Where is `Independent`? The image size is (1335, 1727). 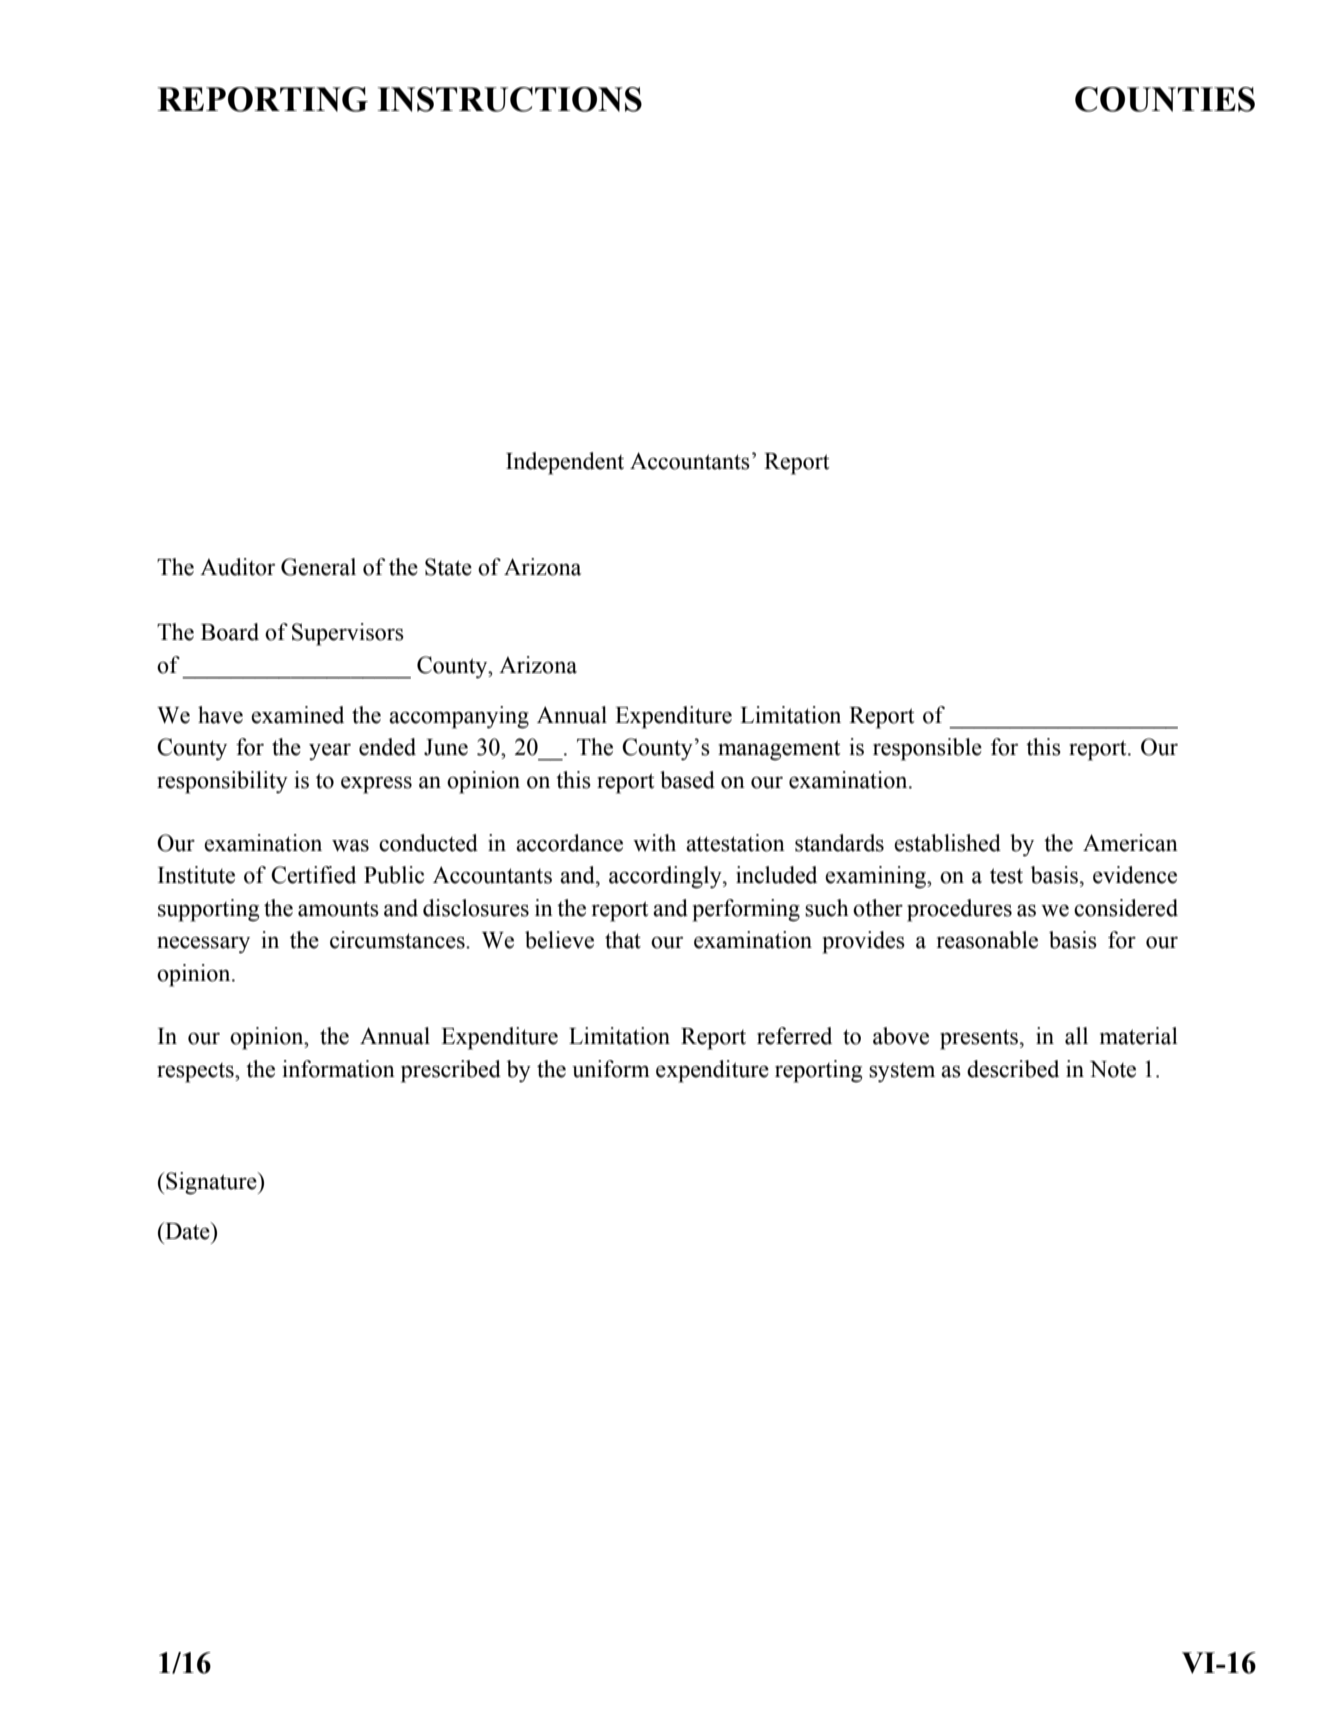
Independent is located at coordinates (565, 463).
